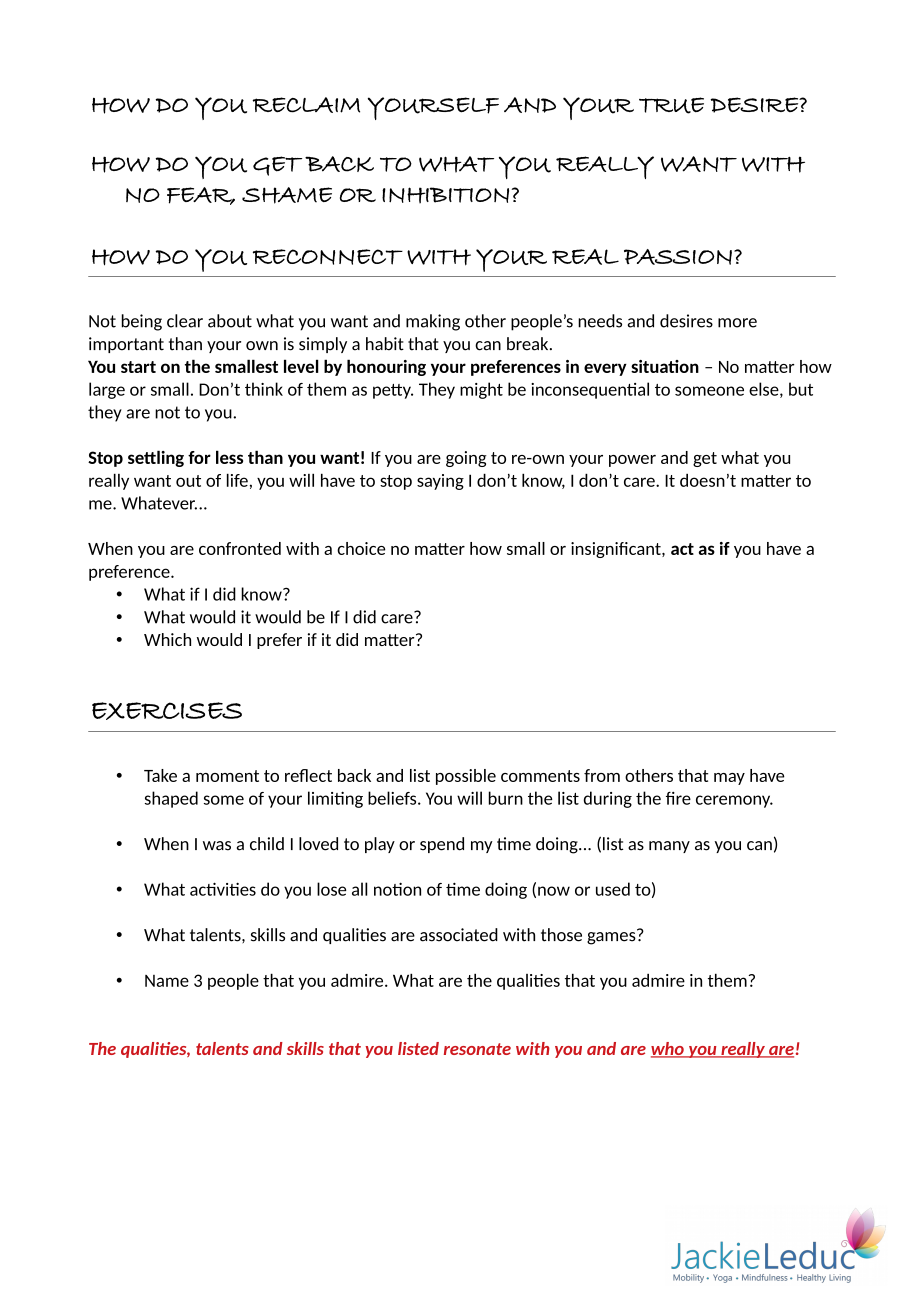 The image size is (924, 1308). I want to click on going, so click(466, 459).
